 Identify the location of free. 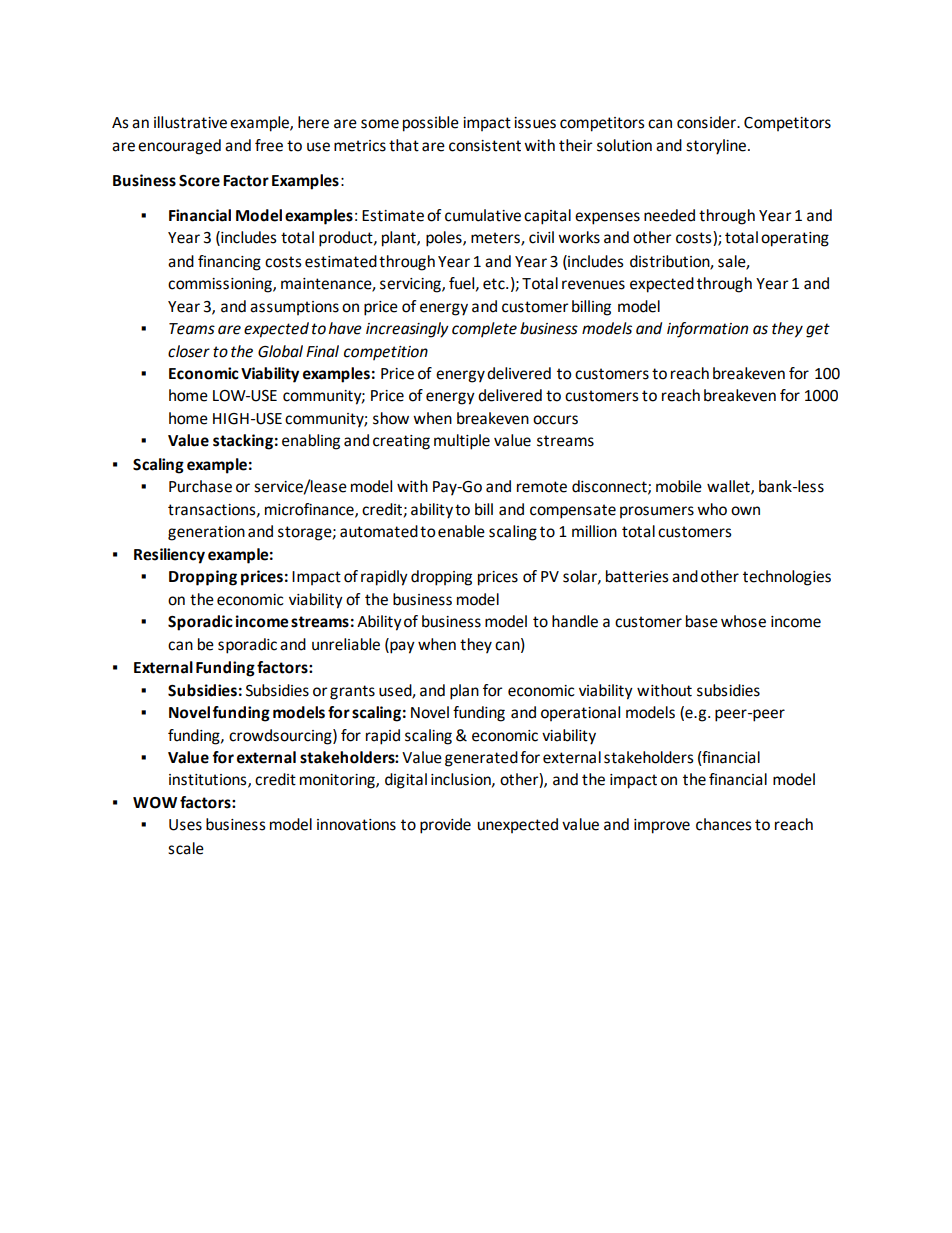
(269, 145).
